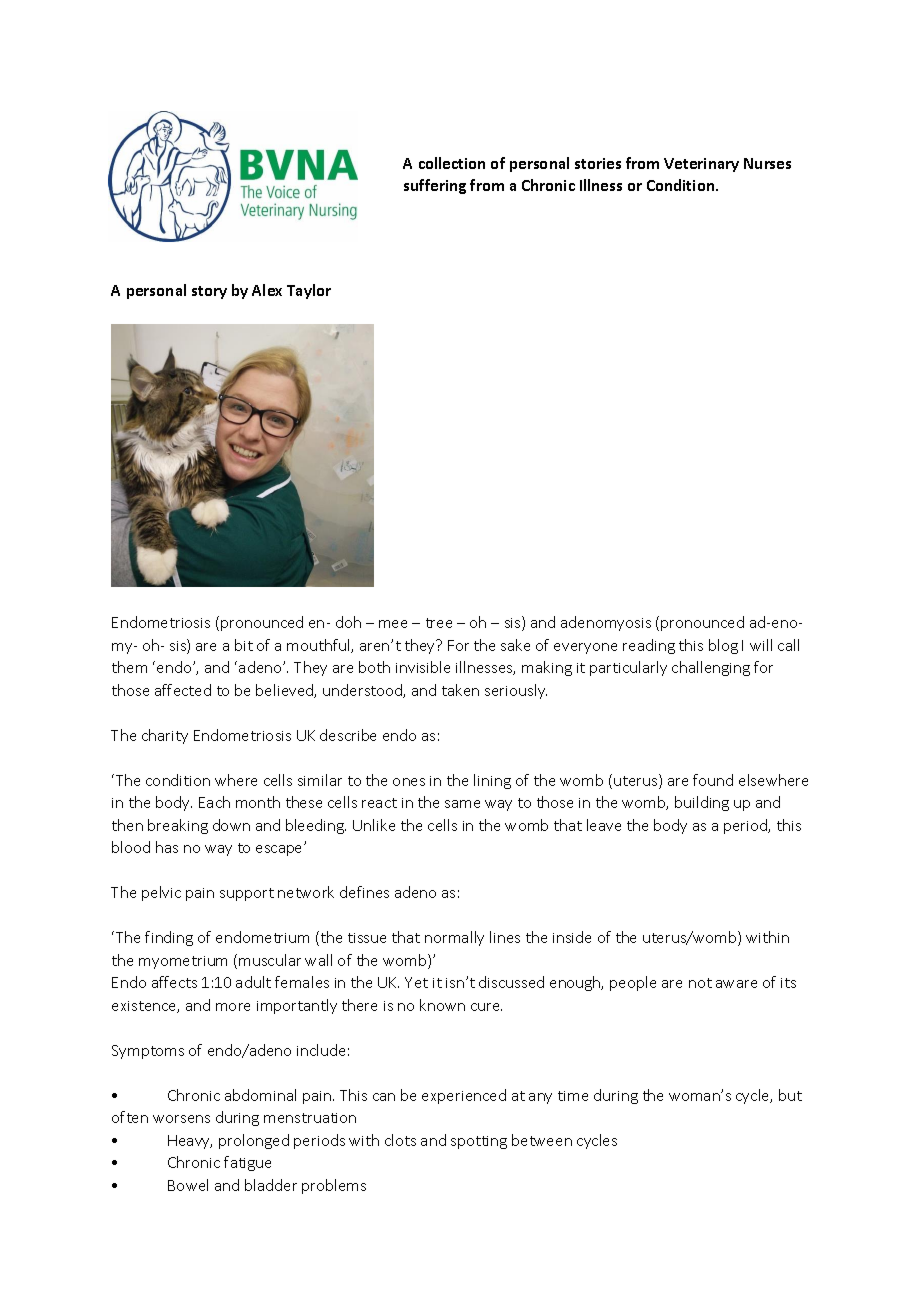 Image resolution: width=924 pixels, height=1308 pixels. Describe the element at coordinates (701, 165) in the image. I see `Veterinary` at that location.
